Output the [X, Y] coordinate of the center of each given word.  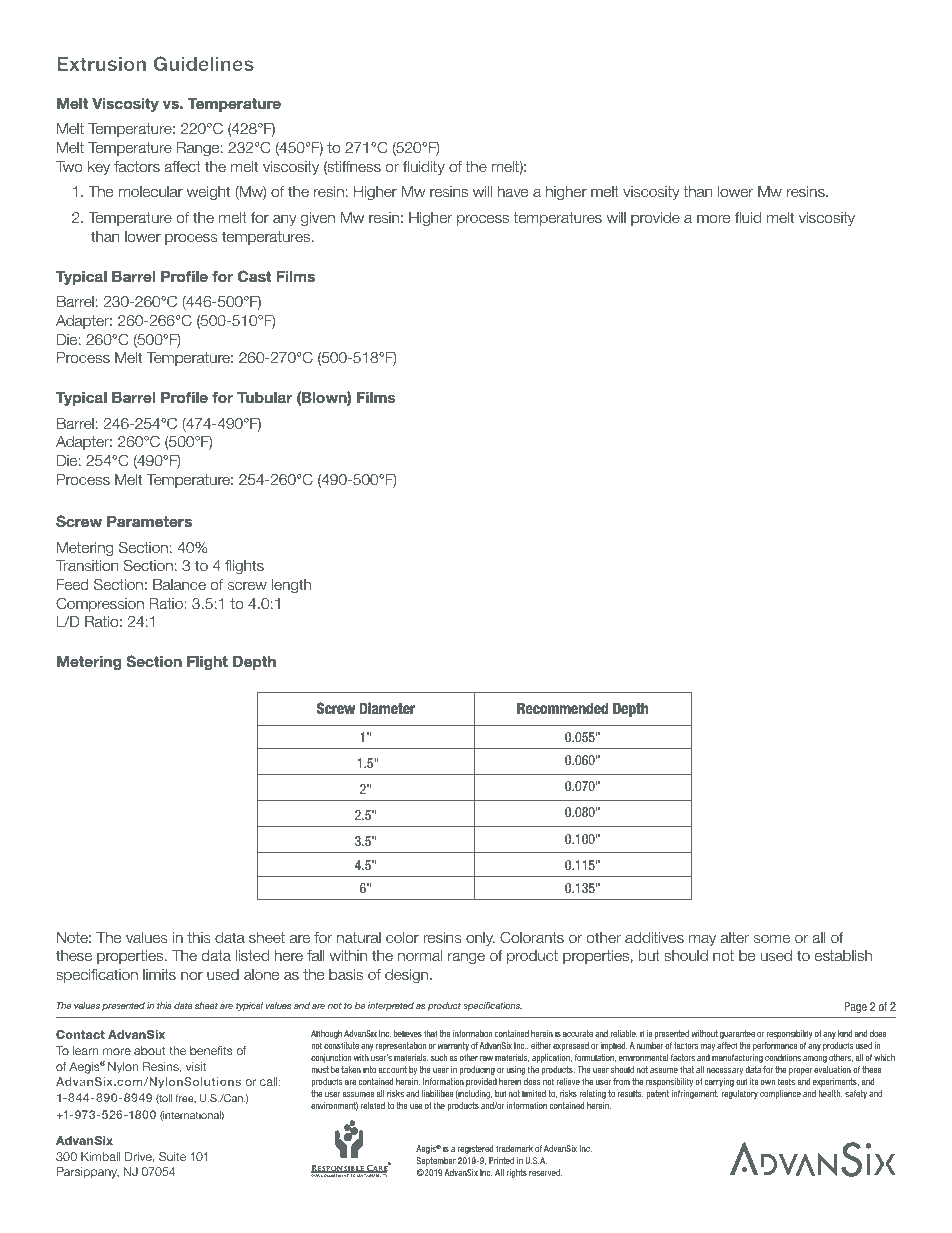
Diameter [387, 708]
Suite [172, 1156]
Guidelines [204, 63]
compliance [780, 1094]
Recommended [562, 708]
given [318, 219]
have [513, 192]
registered [475, 1149]
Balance [179, 585]
